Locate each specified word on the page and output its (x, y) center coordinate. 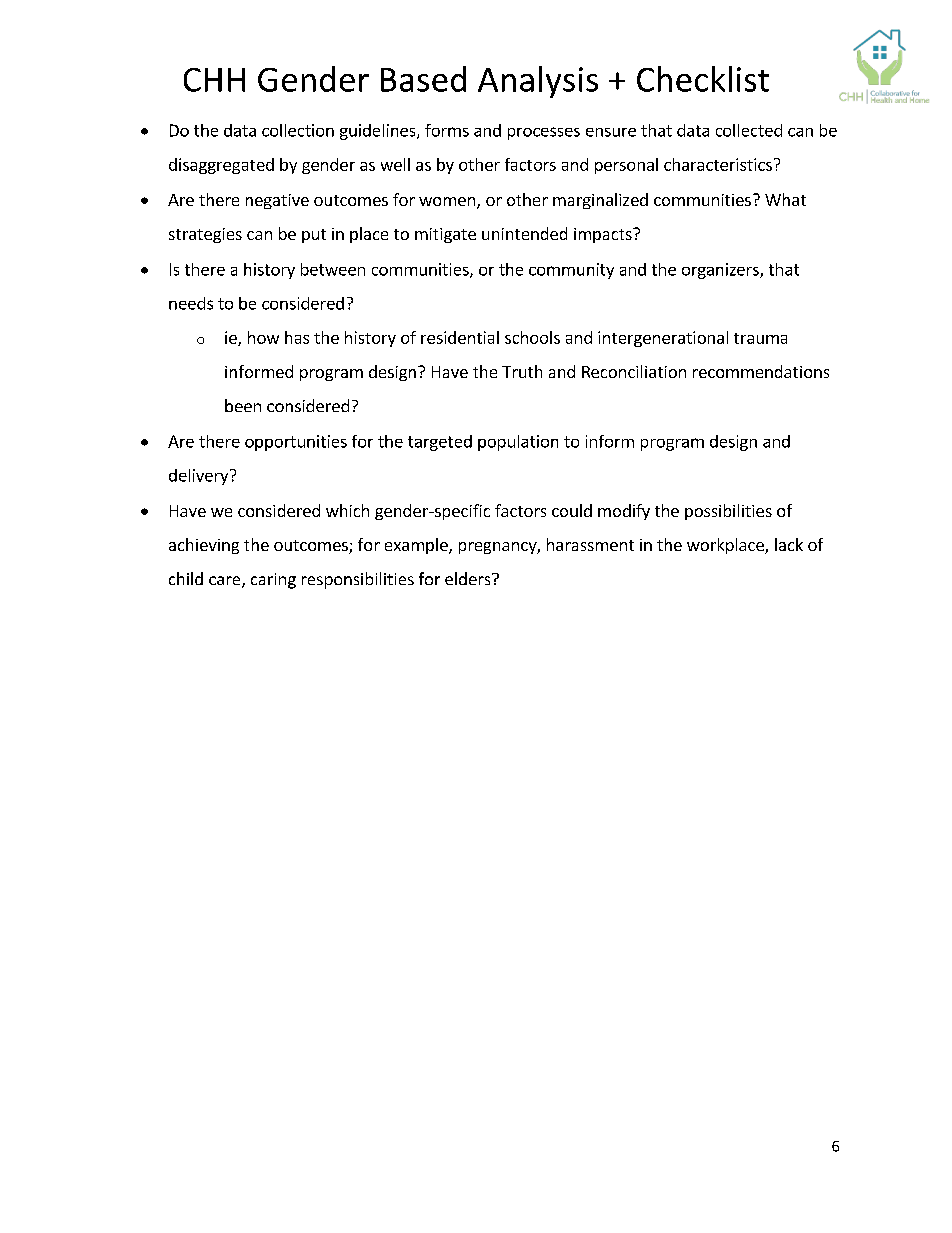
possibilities (728, 512)
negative (277, 201)
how (263, 337)
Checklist (703, 79)
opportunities (296, 443)
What (785, 199)
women (447, 201)
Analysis (538, 82)
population (518, 443)
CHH (214, 80)
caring (273, 581)
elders (469, 578)
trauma (760, 338)
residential (460, 337)
